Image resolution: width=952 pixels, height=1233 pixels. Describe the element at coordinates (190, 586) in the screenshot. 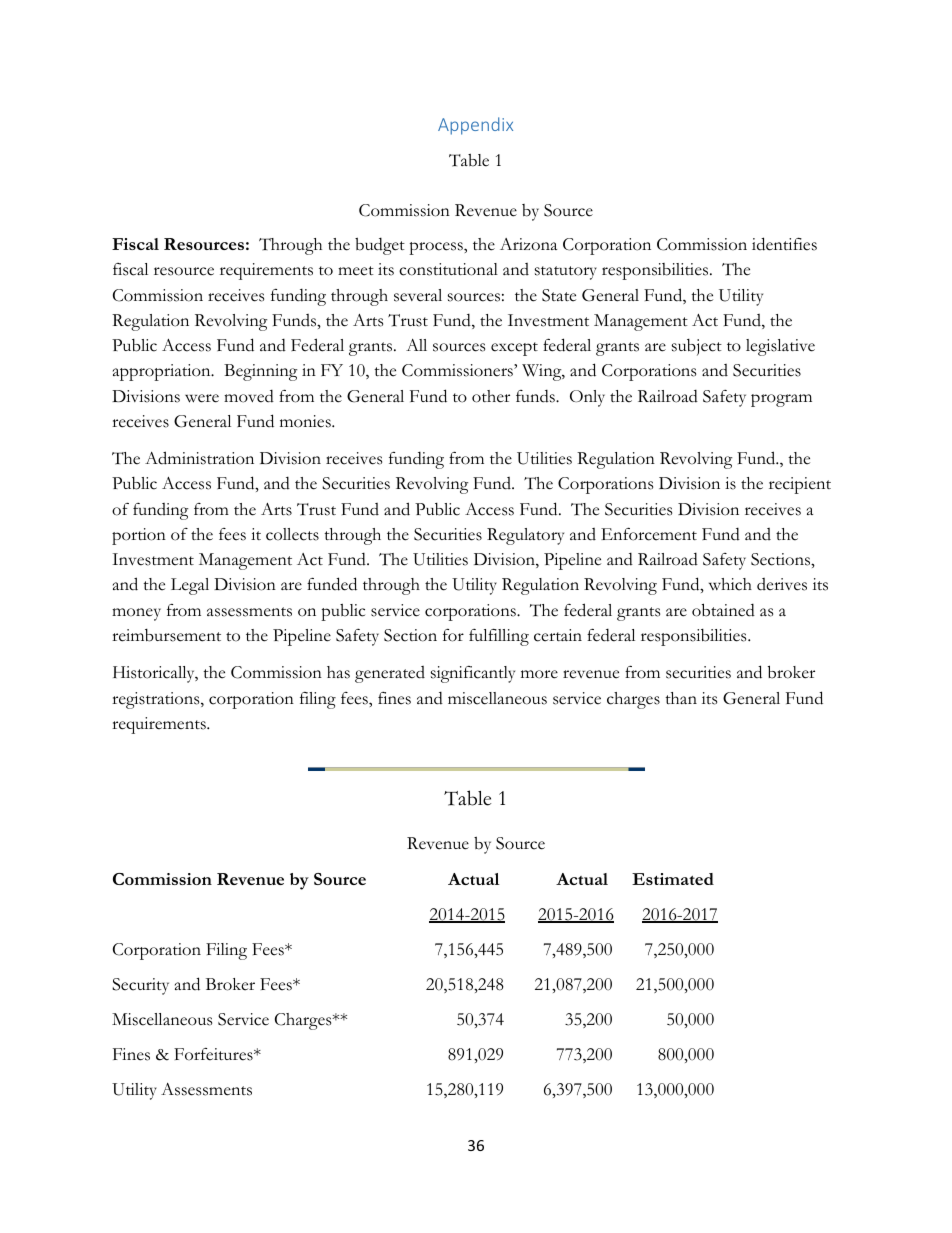

I see `Legal` at that location.
